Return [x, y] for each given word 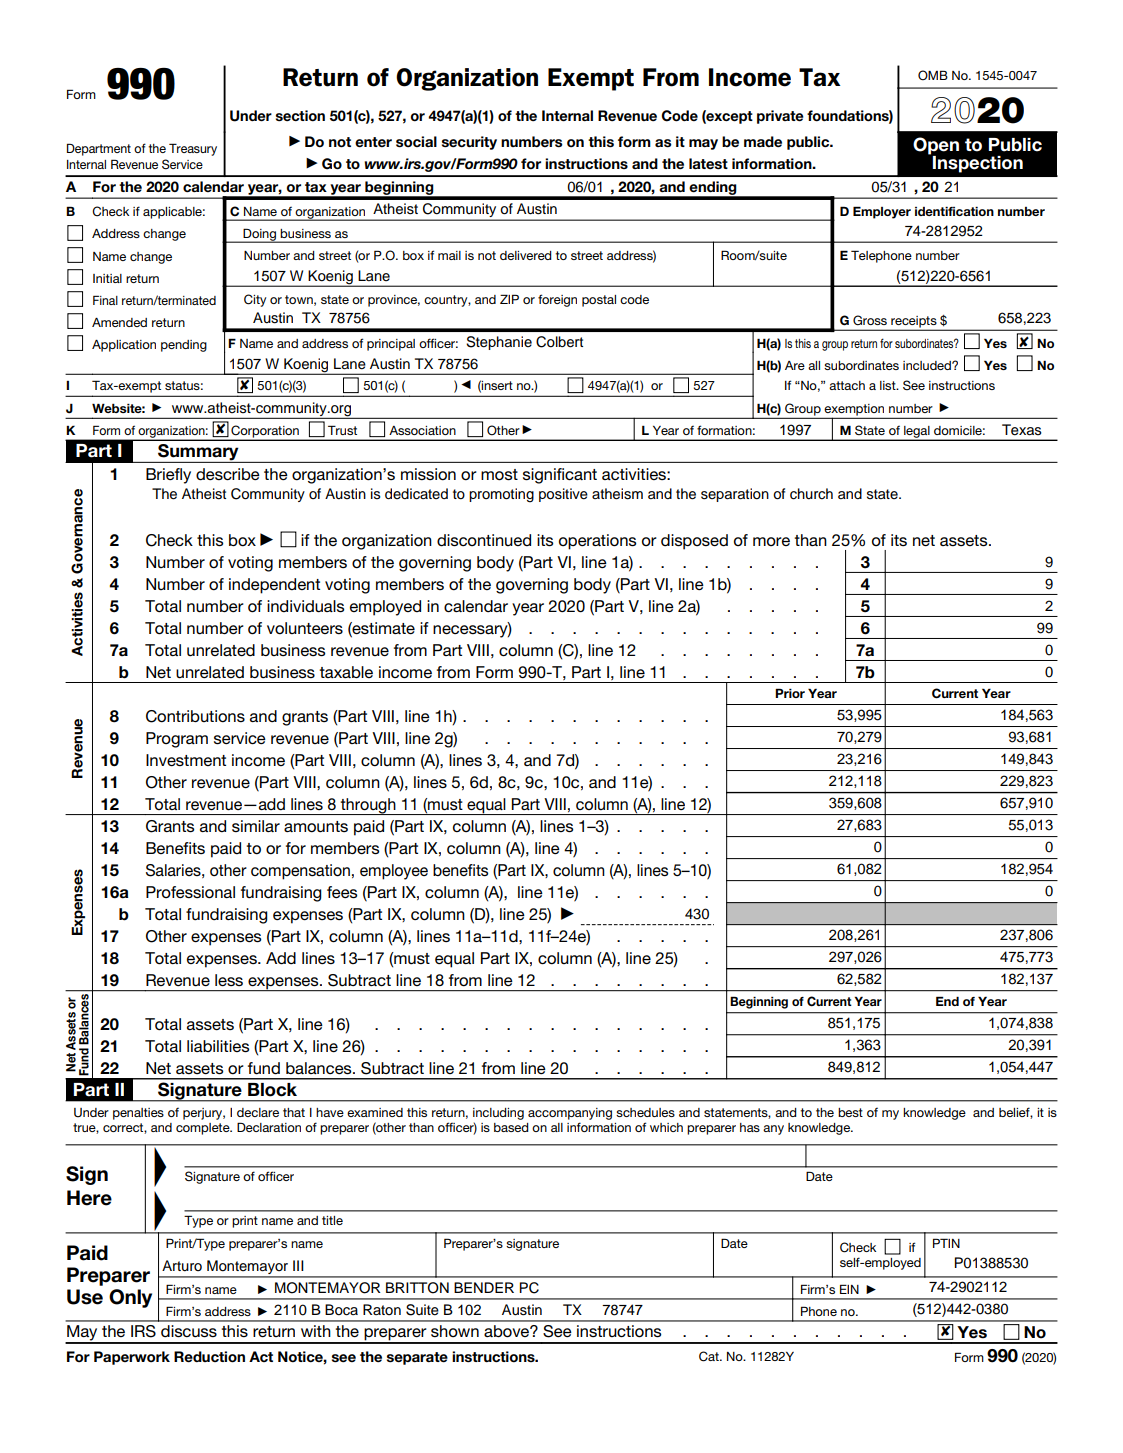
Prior [790, 693]
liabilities [218, 1046]
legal [917, 433]
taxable [346, 672]
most [499, 475]
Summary [198, 453]
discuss [189, 1331]
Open [936, 146]
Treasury [193, 149]
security [469, 143]
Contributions [195, 716]
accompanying [570, 1114]
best [850, 1112]
